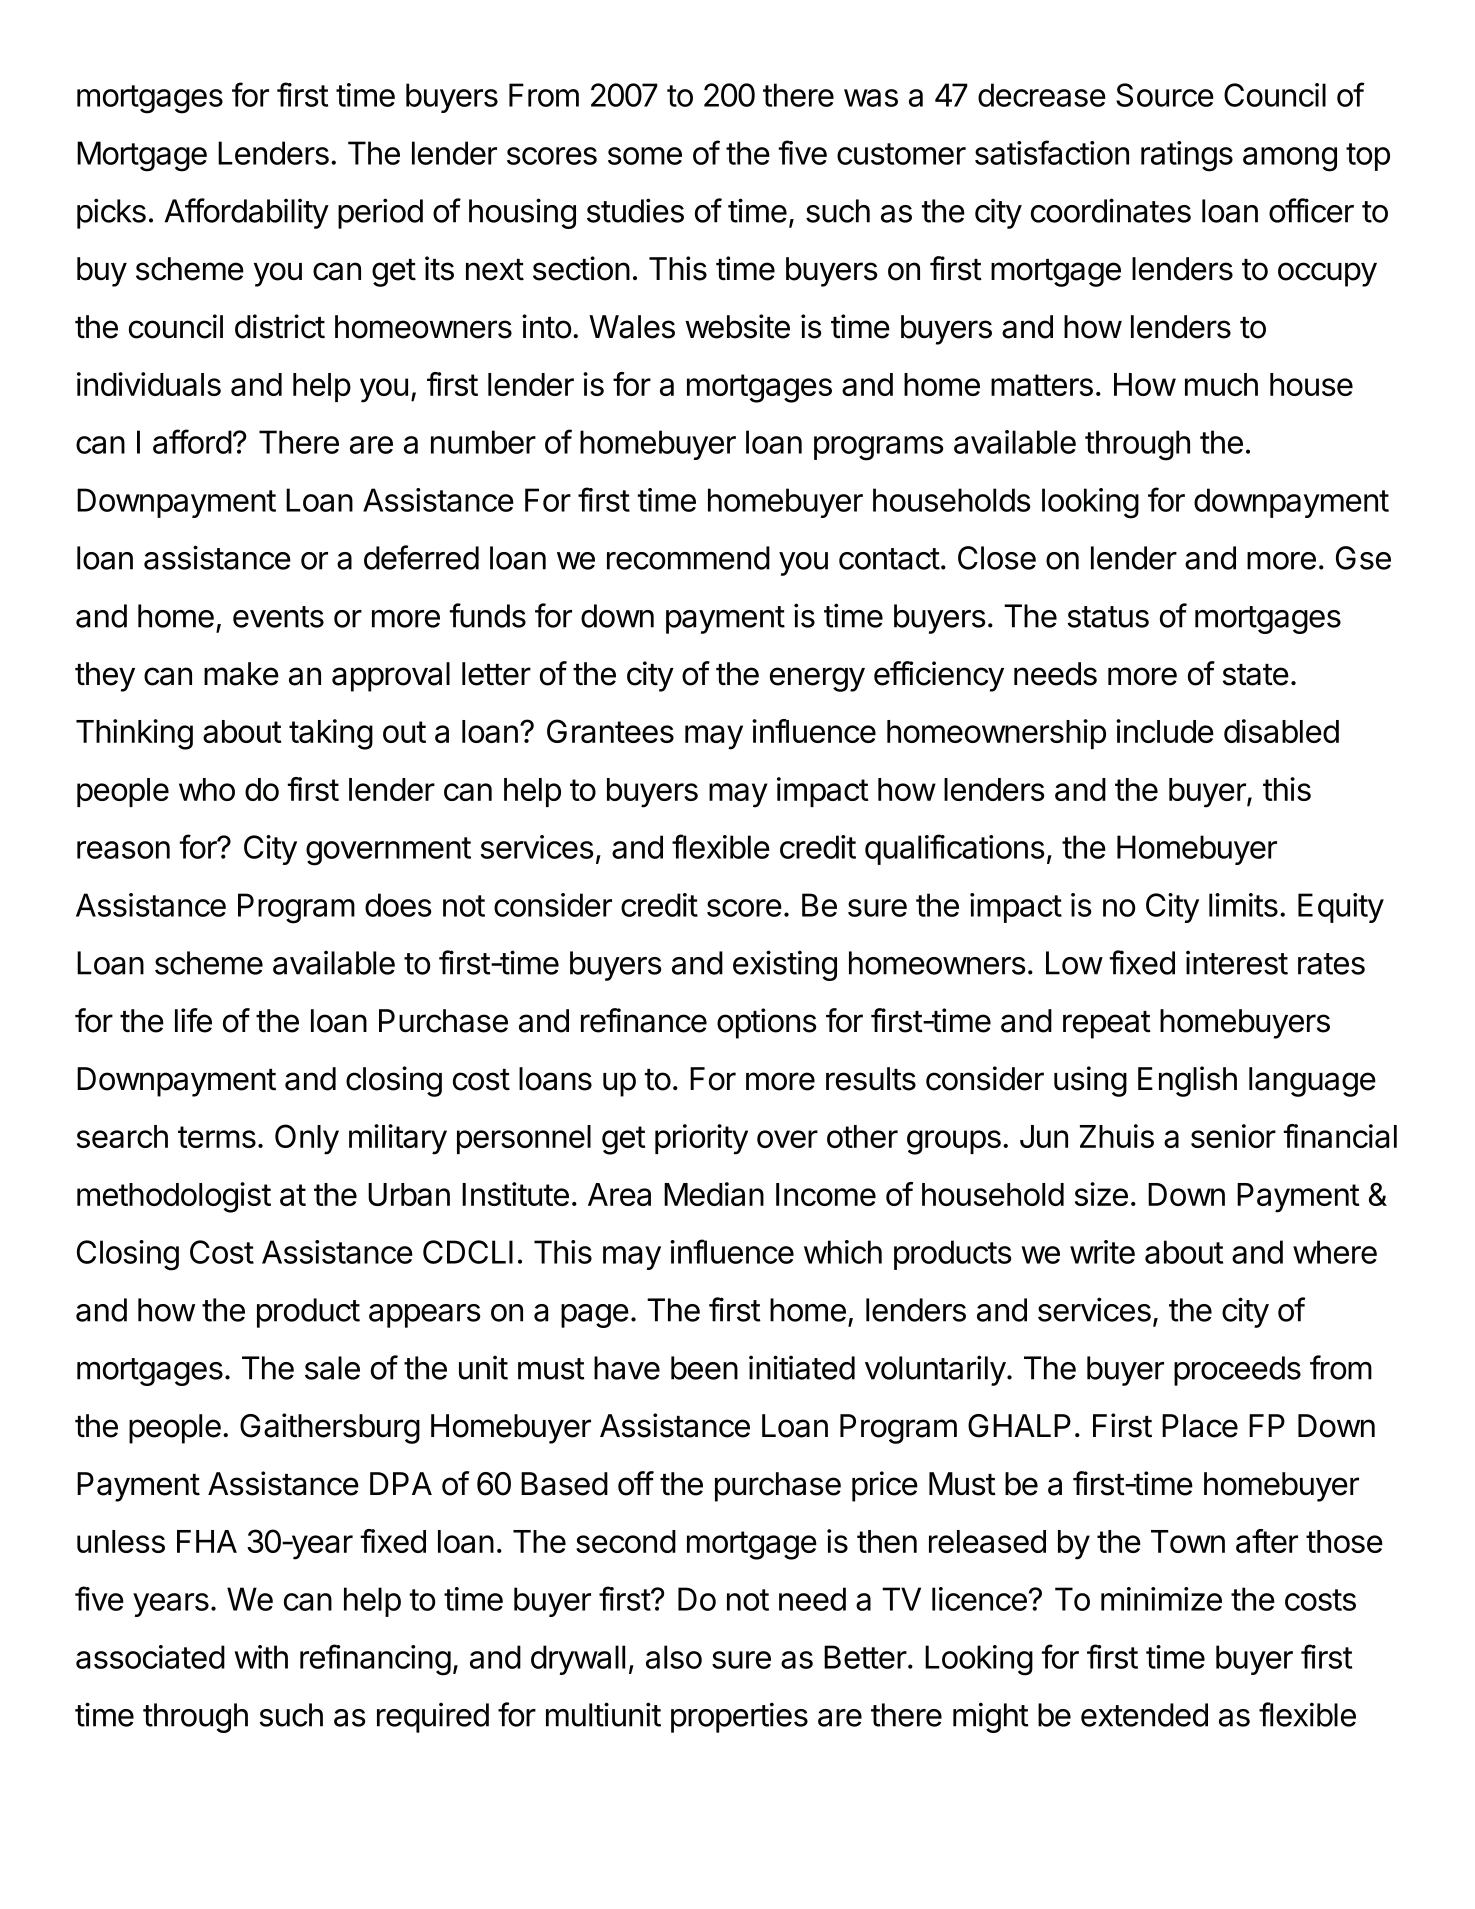 The width and height of the screenshot is (1475, 1909). What do you see at coordinates (701, 1139) in the screenshot?
I see `priority` at bounding box center [701, 1139].
